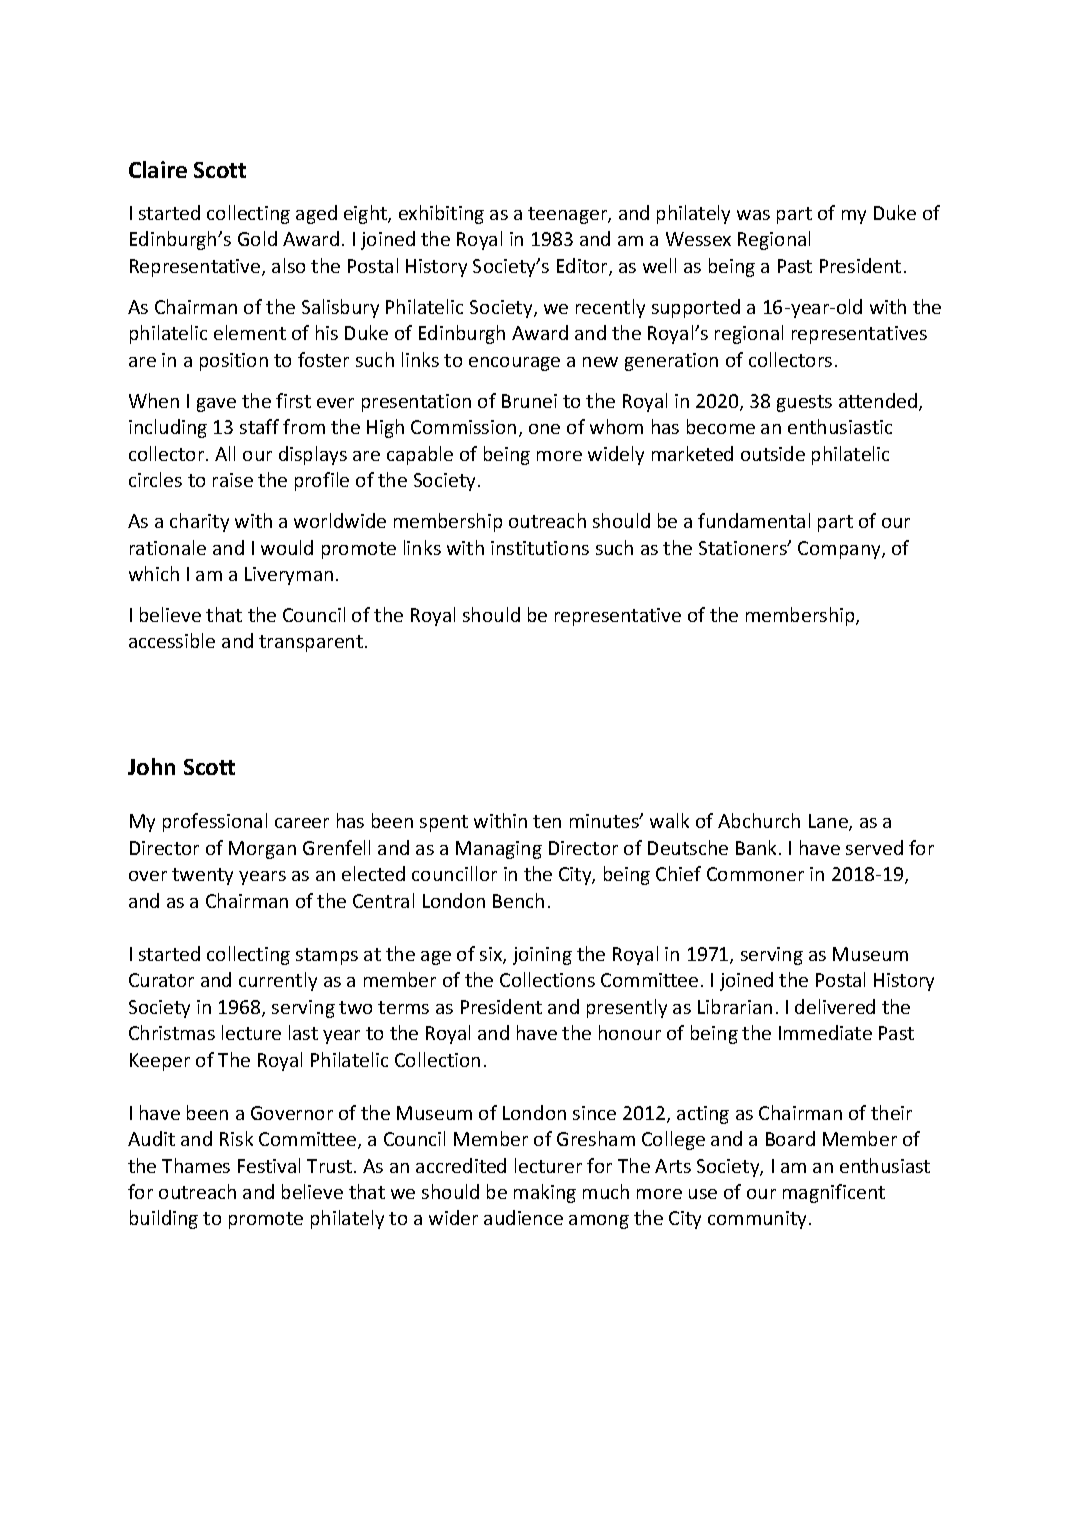  What do you see at coordinates (773, 453) in the image?
I see `outside` at bounding box center [773, 453].
